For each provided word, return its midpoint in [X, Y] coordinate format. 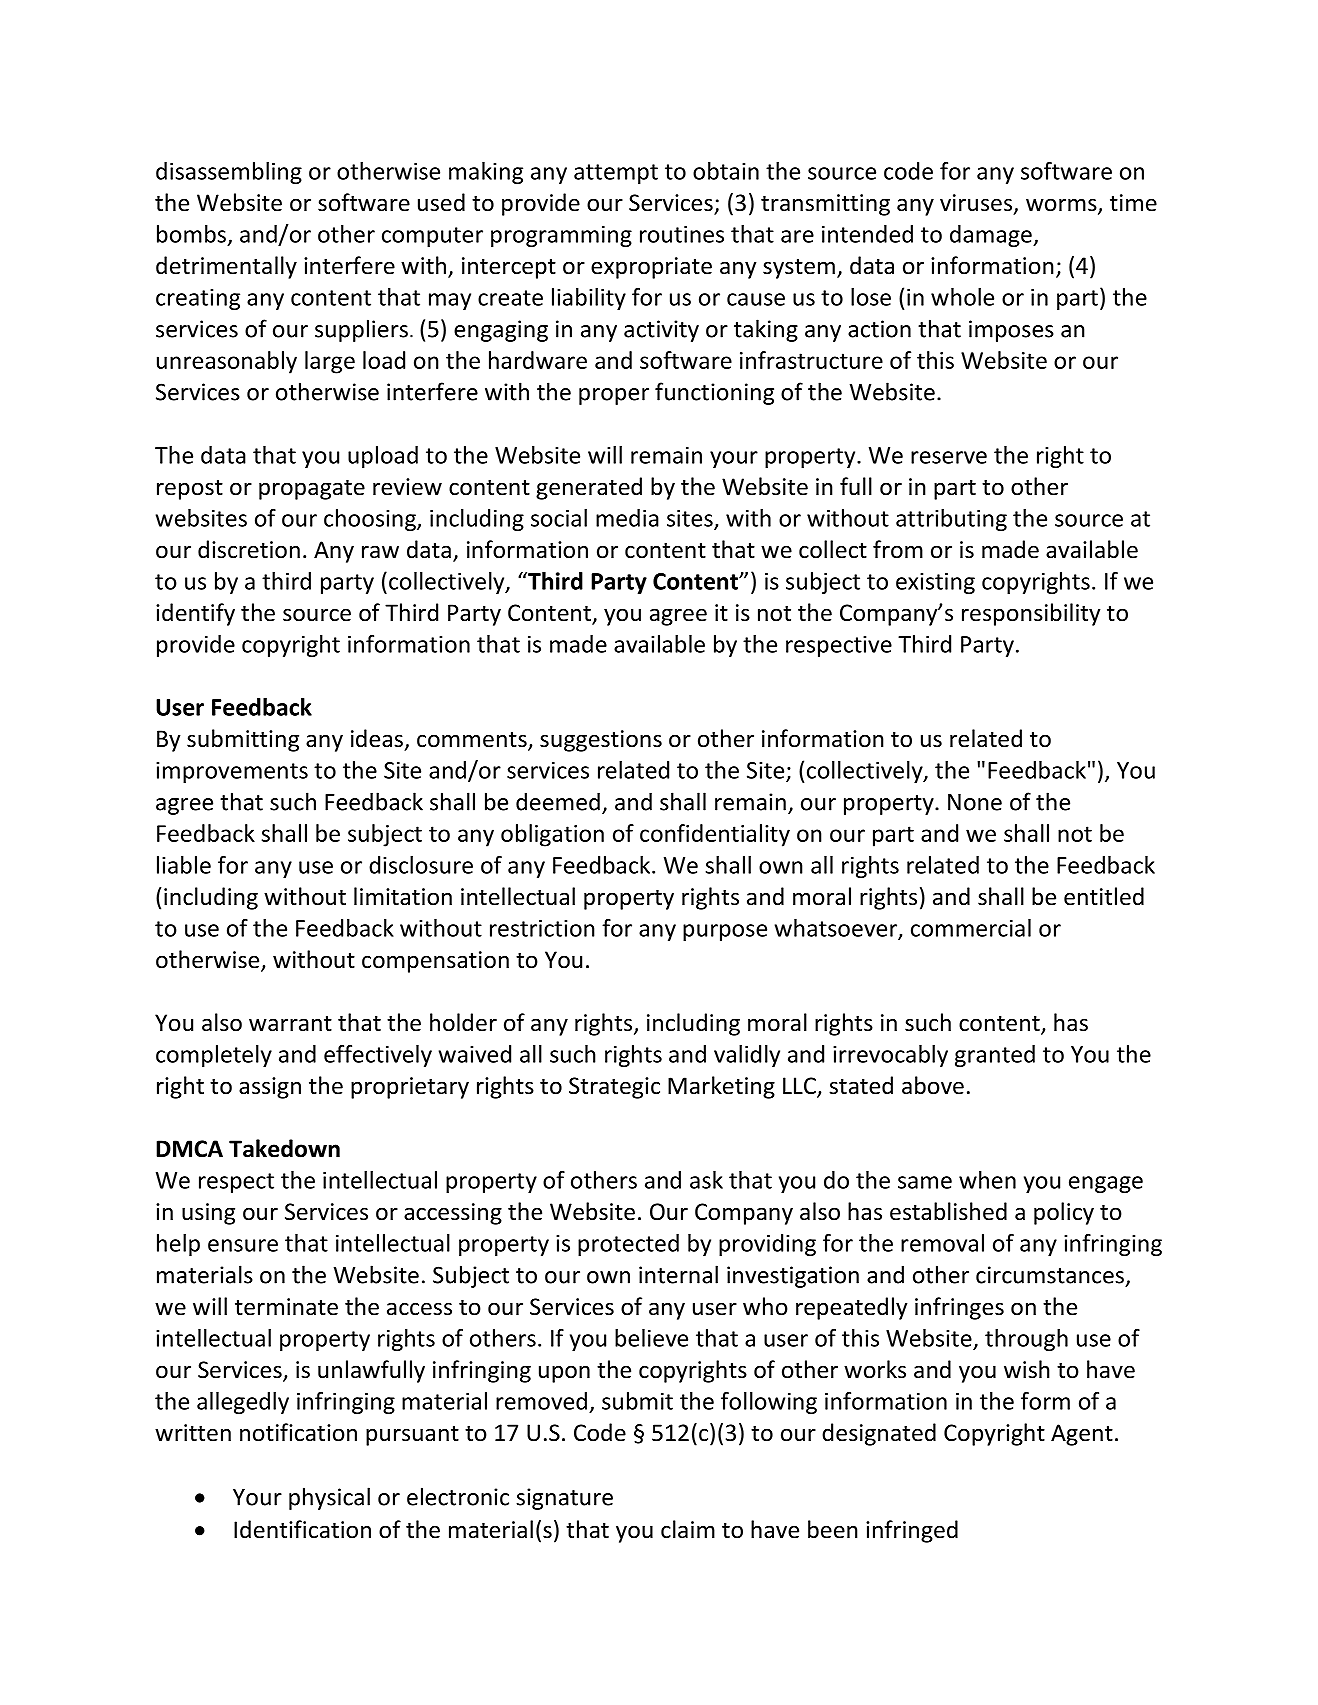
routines [682, 234]
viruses [977, 204]
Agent [1082, 1435]
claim [688, 1529]
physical [329, 1498]
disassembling [229, 173]
